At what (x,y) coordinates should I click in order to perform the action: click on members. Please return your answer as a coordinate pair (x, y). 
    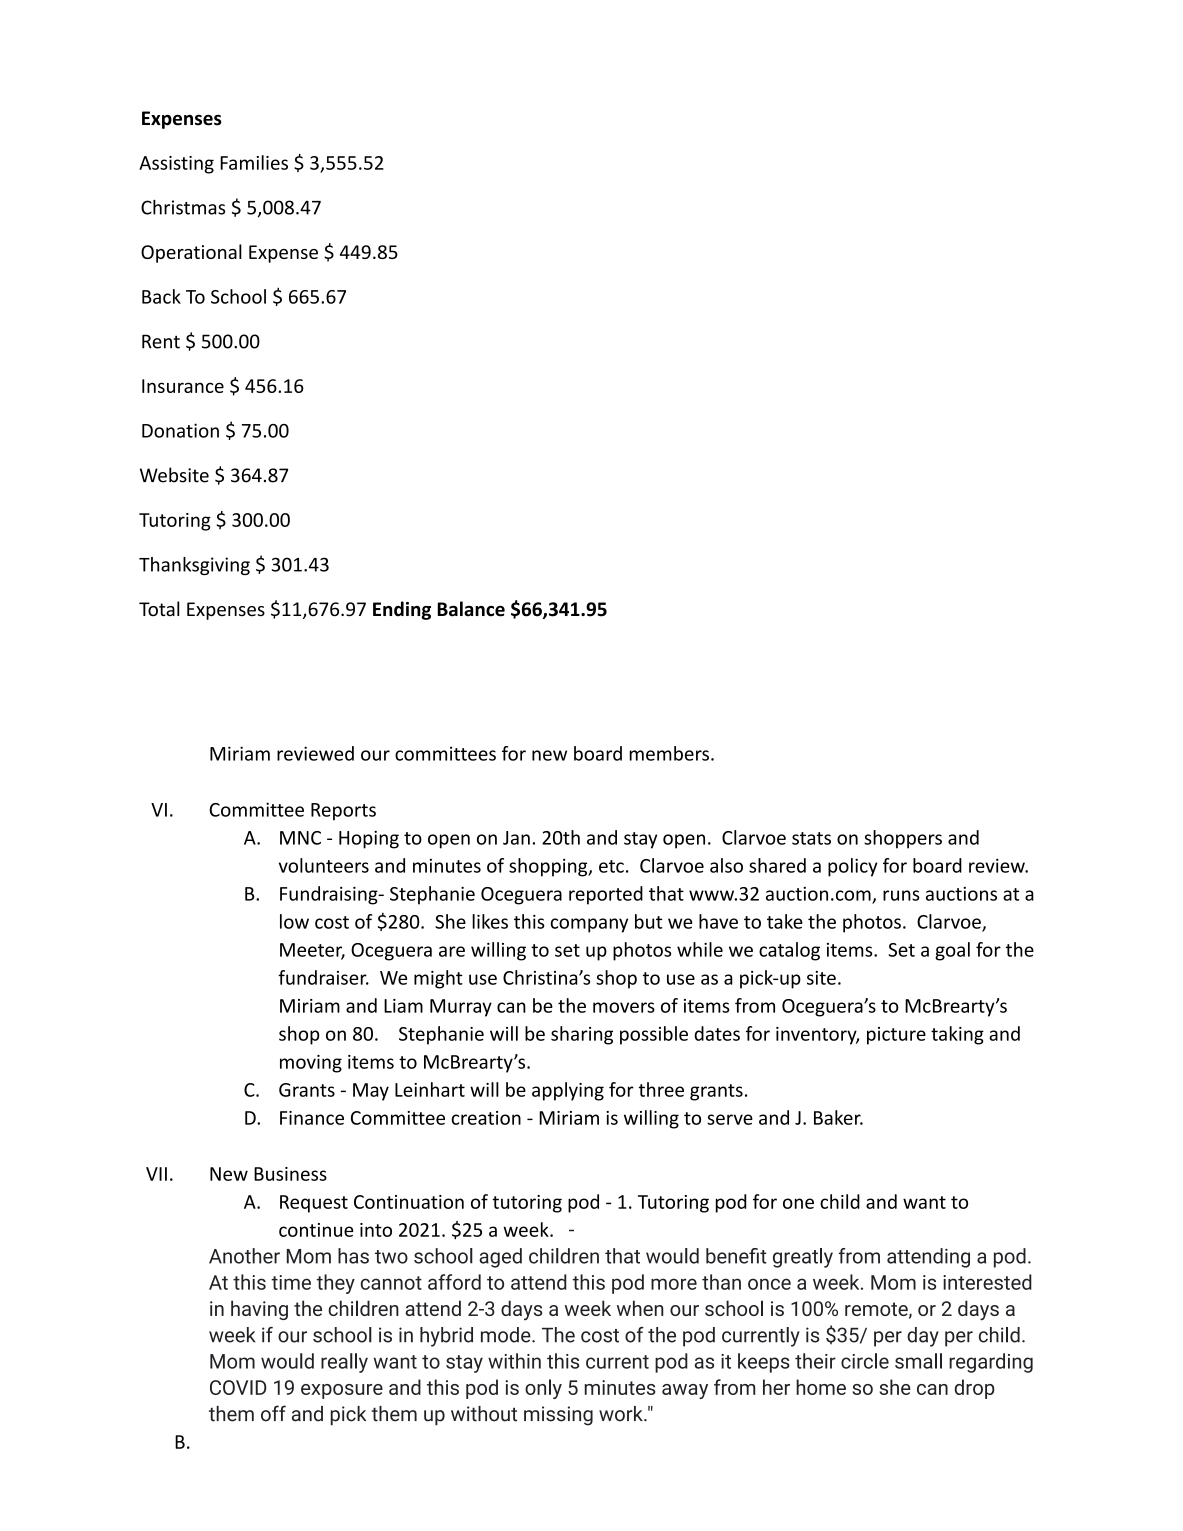
    Looking at the image, I should click on (669, 753).
